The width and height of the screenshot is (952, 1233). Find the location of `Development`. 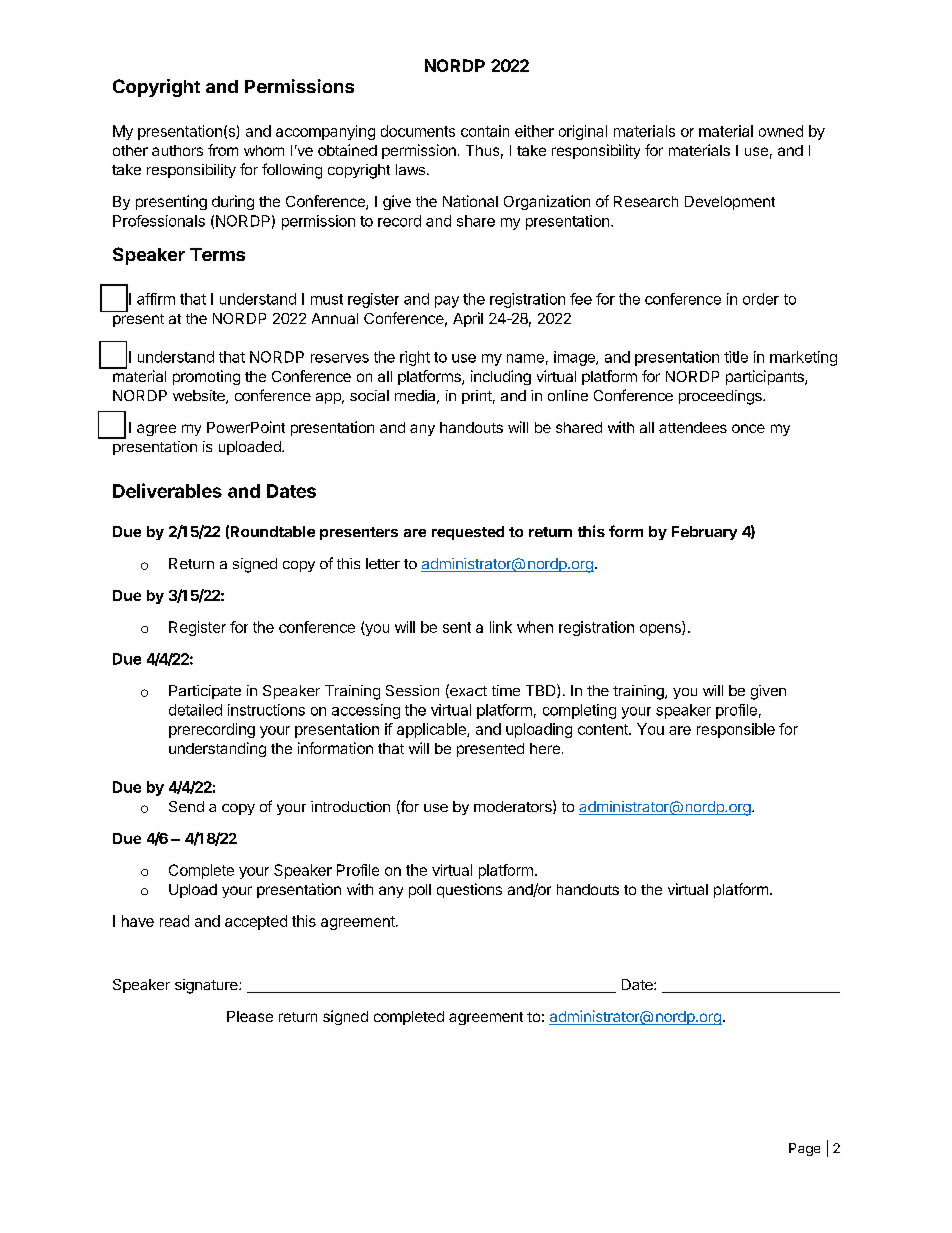

Development is located at coordinates (730, 203).
